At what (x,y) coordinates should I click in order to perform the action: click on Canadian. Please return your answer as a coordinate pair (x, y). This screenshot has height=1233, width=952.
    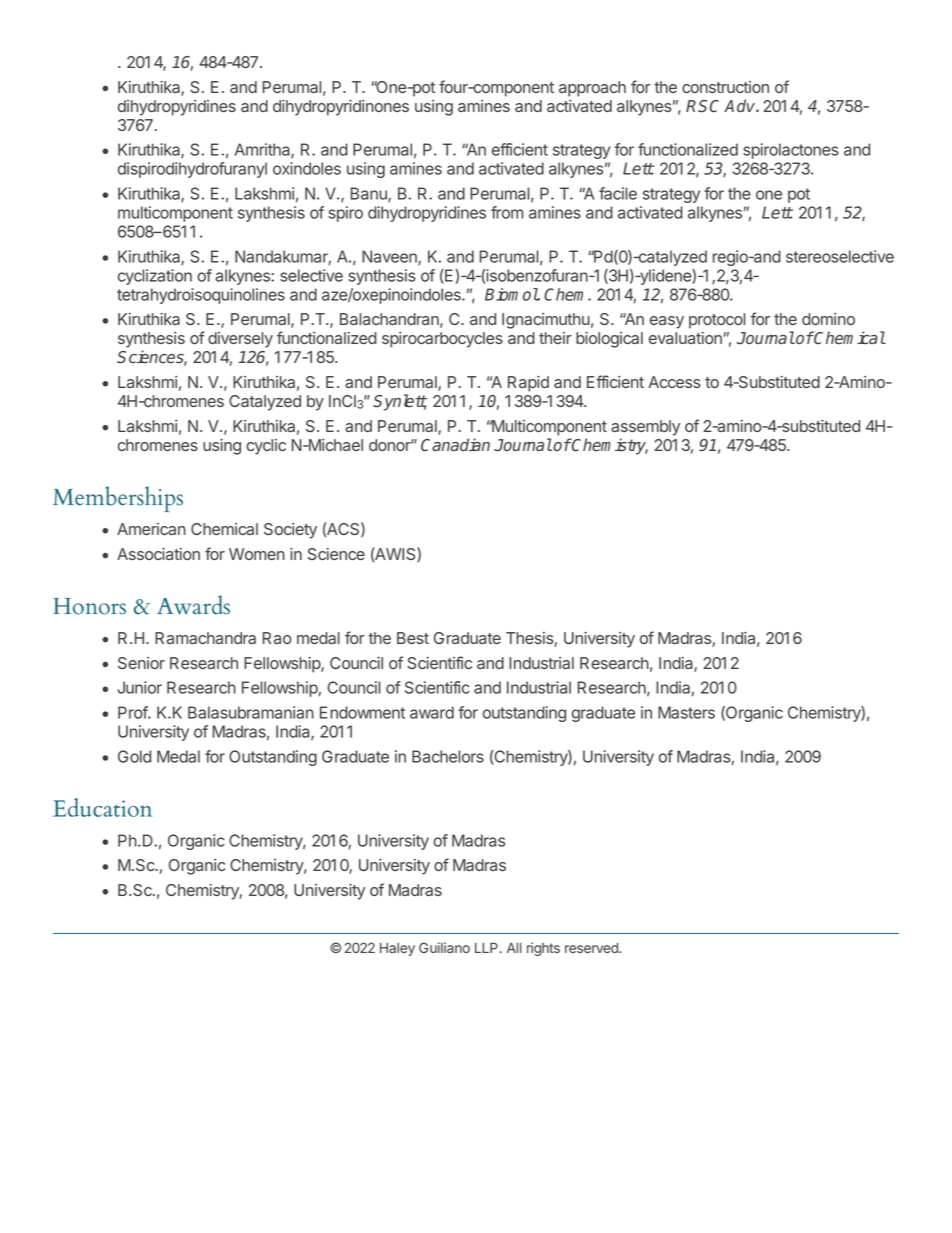
    Looking at the image, I should click on (455, 445).
